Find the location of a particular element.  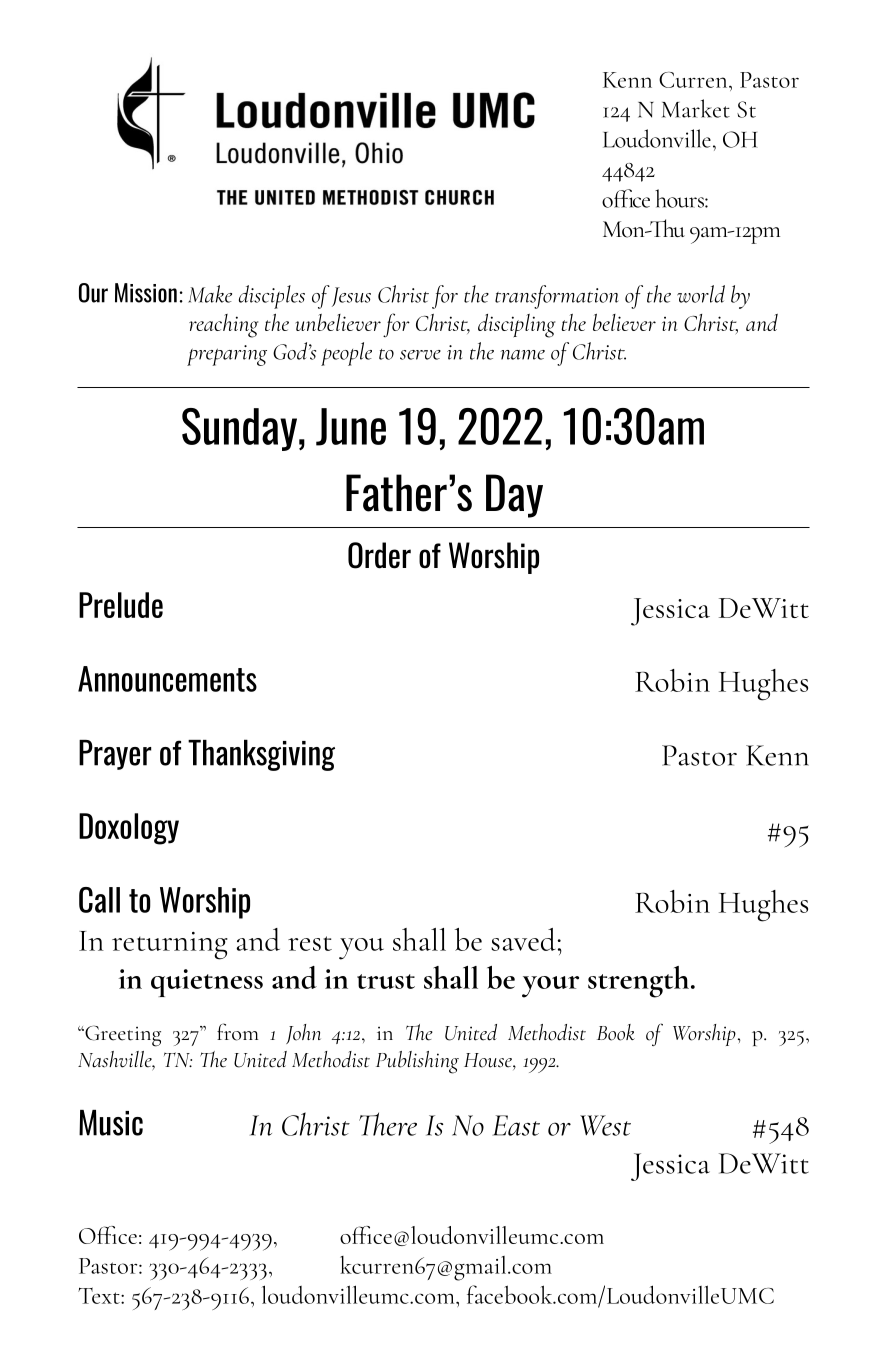

Announcements is located at coordinates (167, 679).
